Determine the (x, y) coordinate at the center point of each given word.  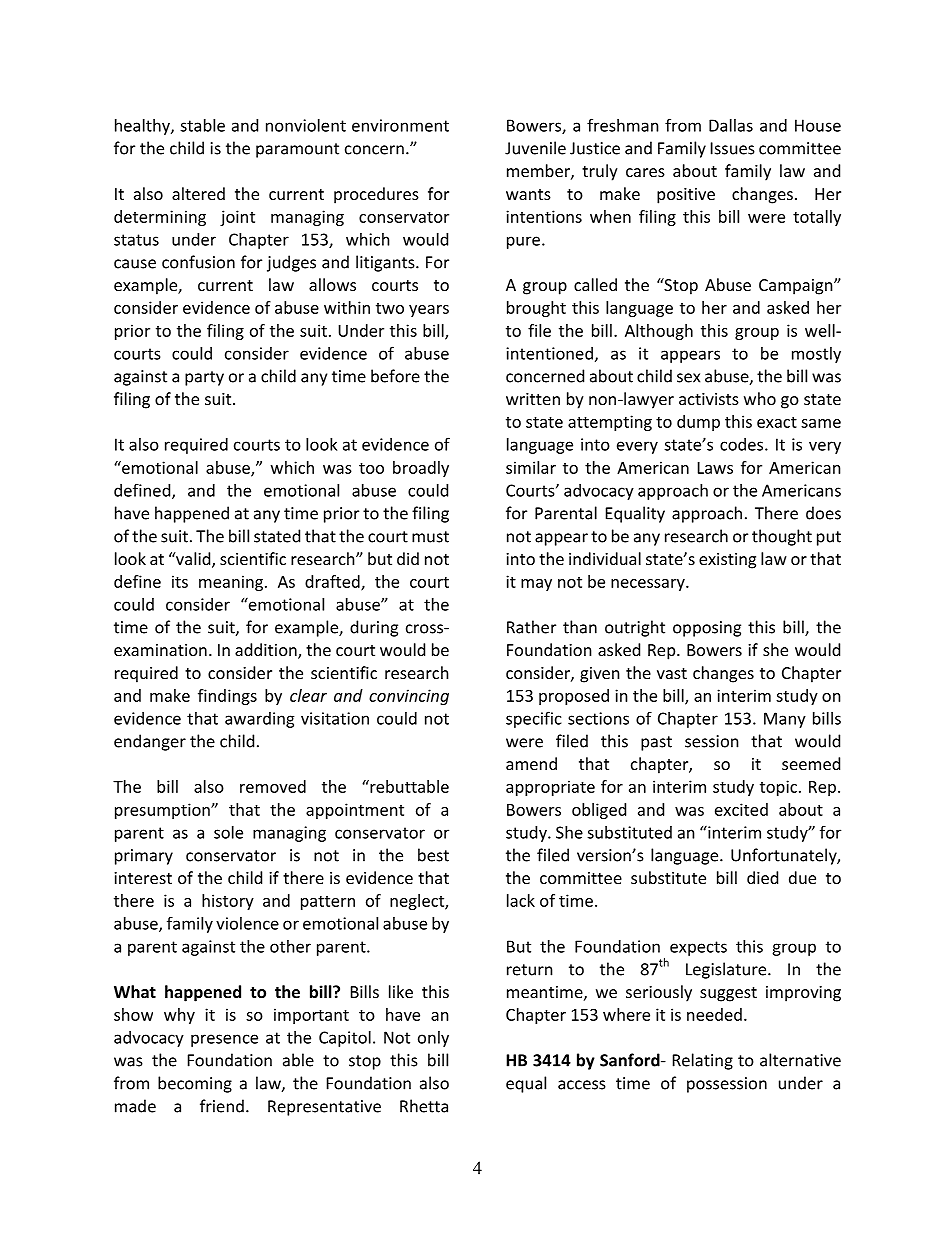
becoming (195, 1084)
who (760, 398)
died (762, 877)
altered (198, 193)
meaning (231, 583)
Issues (733, 148)
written (533, 399)
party (204, 378)
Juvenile (535, 148)
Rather (531, 627)
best (433, 855)
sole (228, 832)
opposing (707, 629)
